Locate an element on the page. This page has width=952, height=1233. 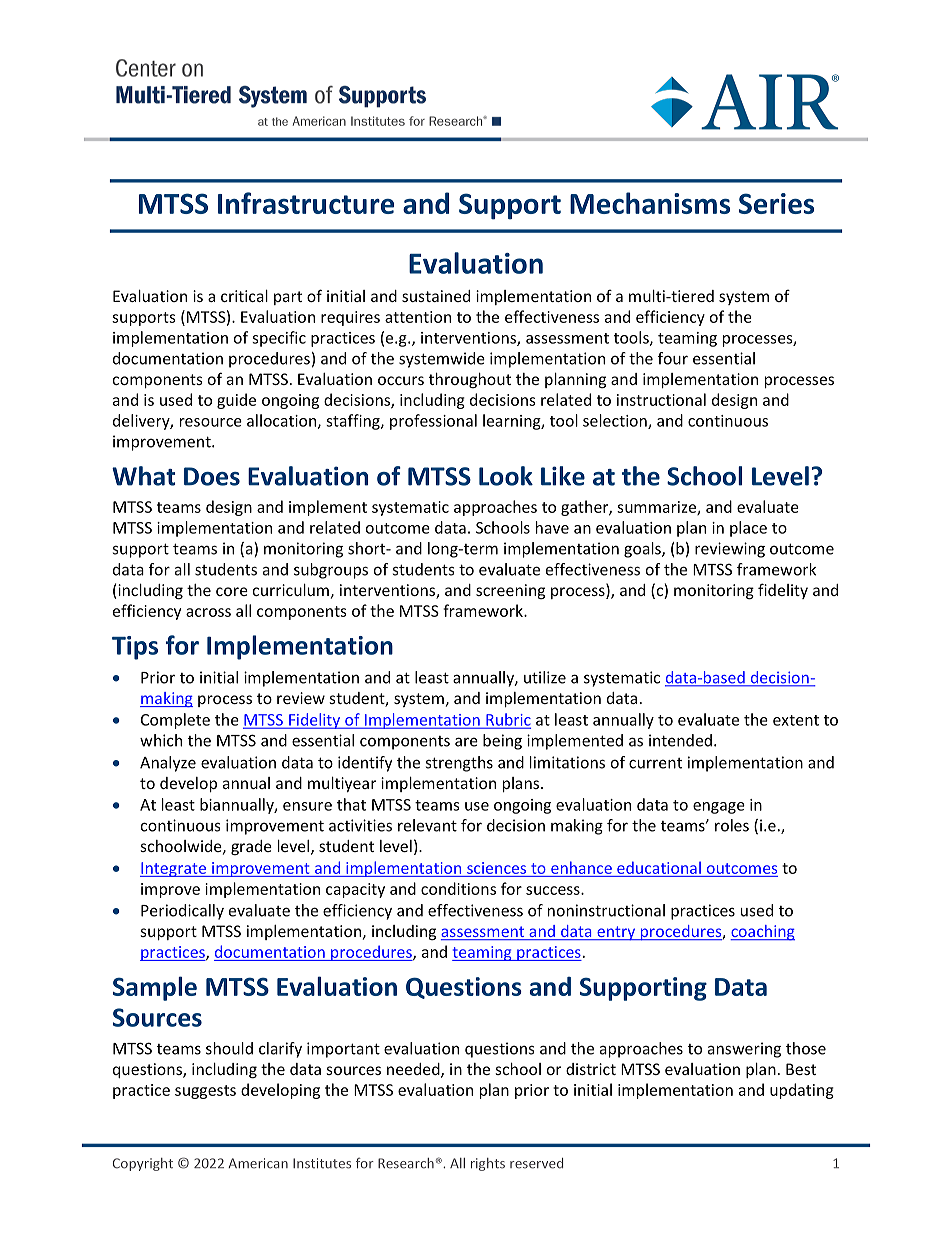
critical is located at coordinates (244, 296).
